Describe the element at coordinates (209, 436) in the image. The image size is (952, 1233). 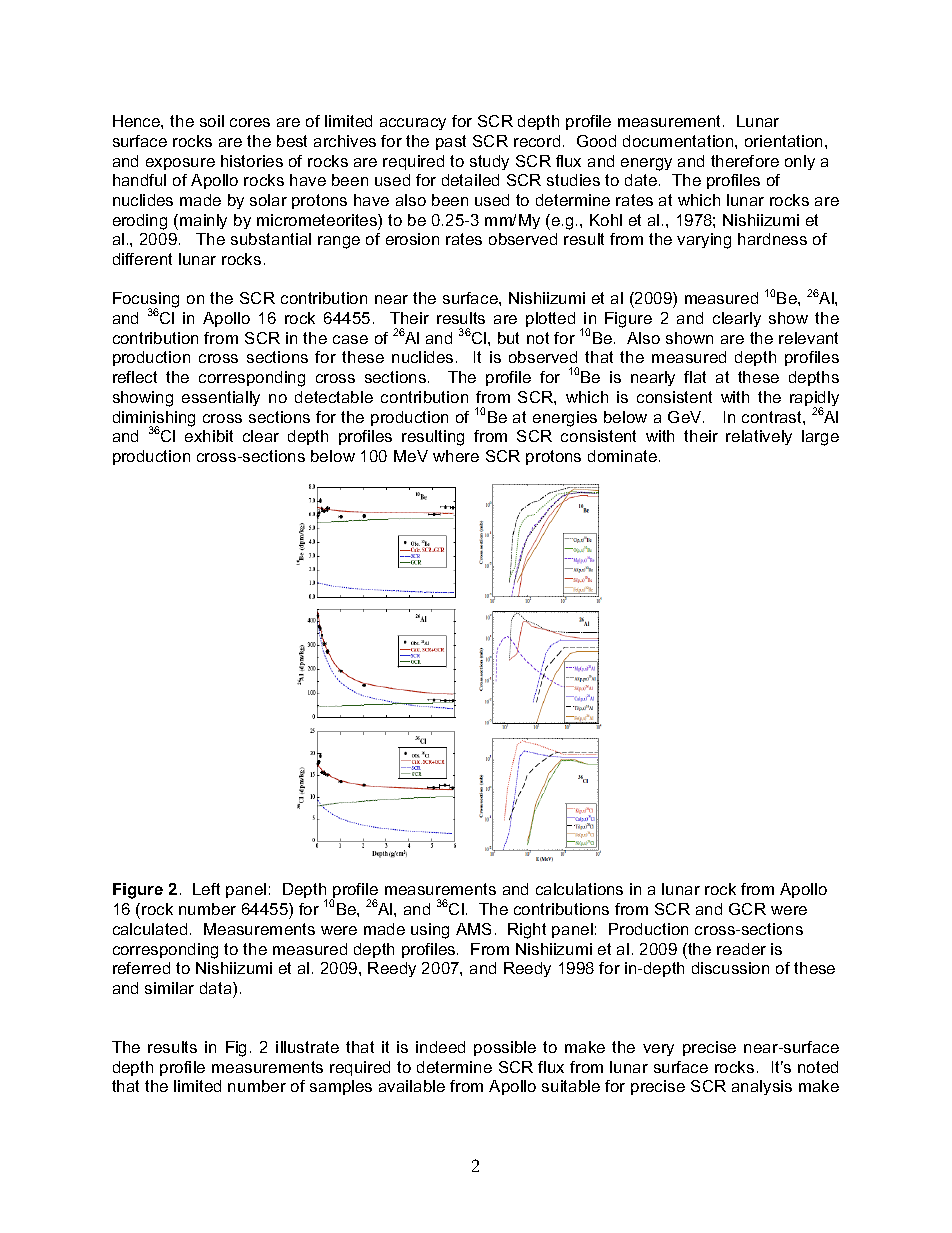
I see `exhibit` at that location.
